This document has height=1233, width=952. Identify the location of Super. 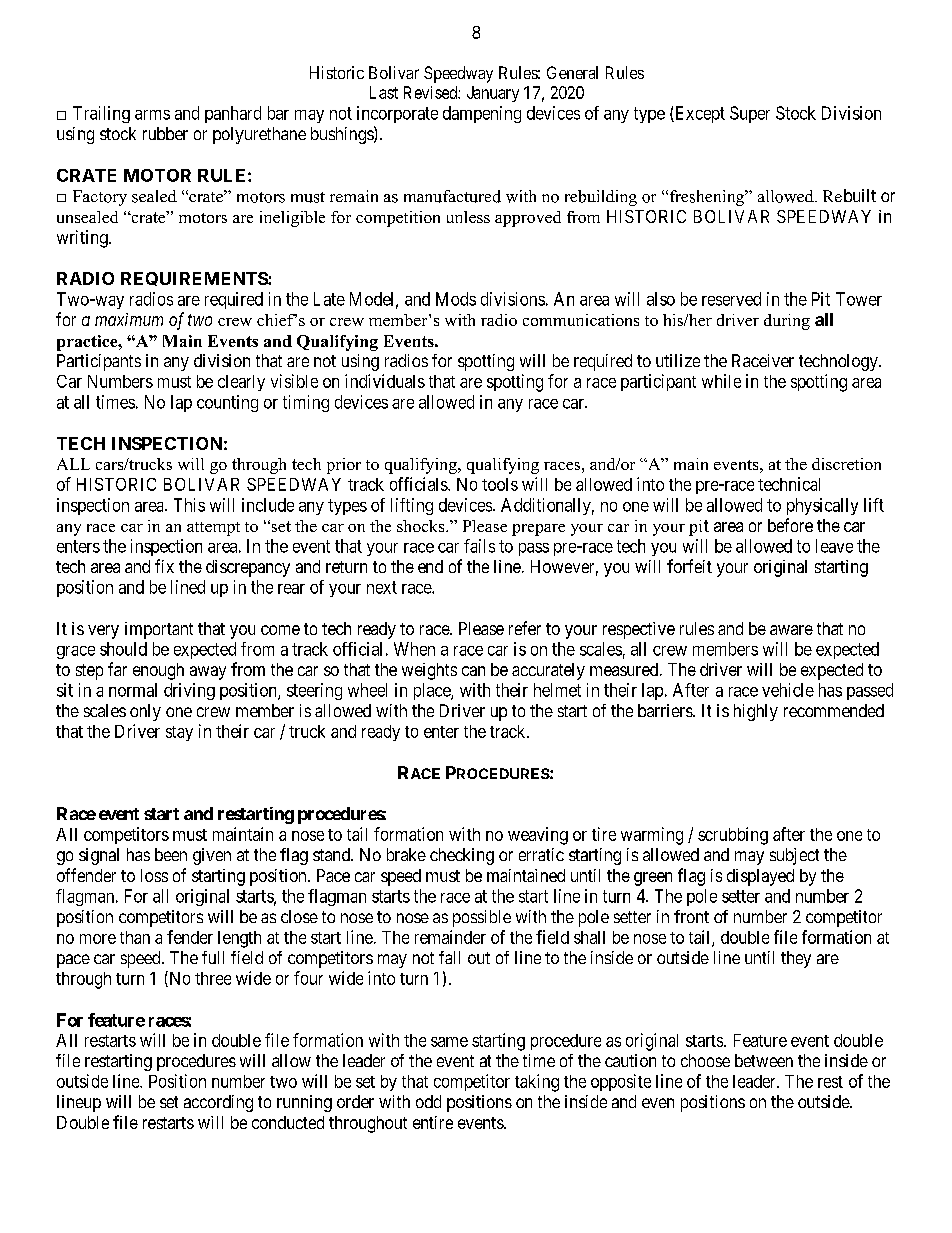
(750, 114).
